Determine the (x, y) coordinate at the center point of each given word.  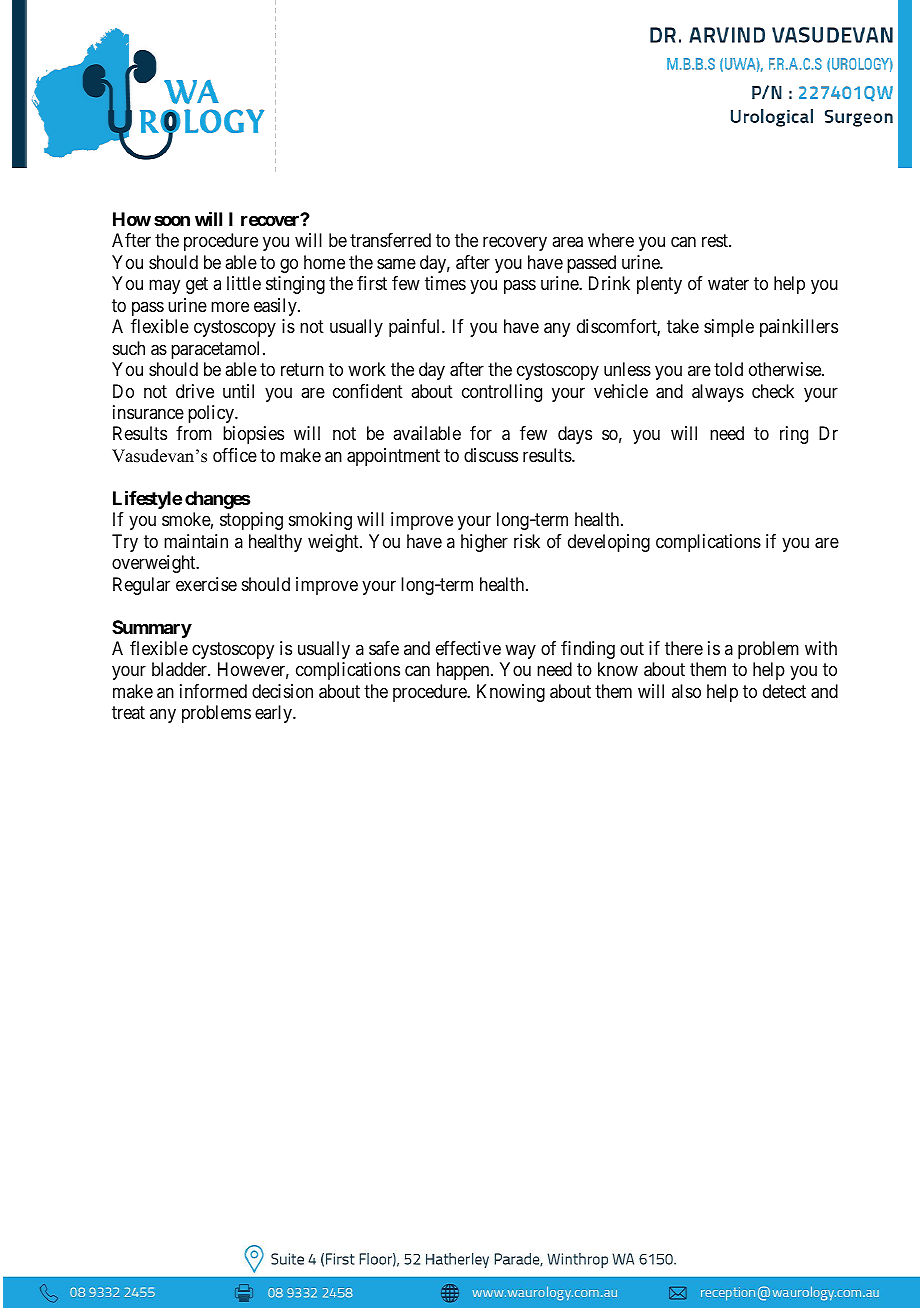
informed (213, 691)
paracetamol (217, 350)
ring (794, 435)
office (235, 455)
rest (716, 241)
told (728, 369)
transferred (390, 240)
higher (484, 543)
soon (172, 221)
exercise (206, 584)
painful (416, 328)
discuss (491, 455)
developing (609, 543)
